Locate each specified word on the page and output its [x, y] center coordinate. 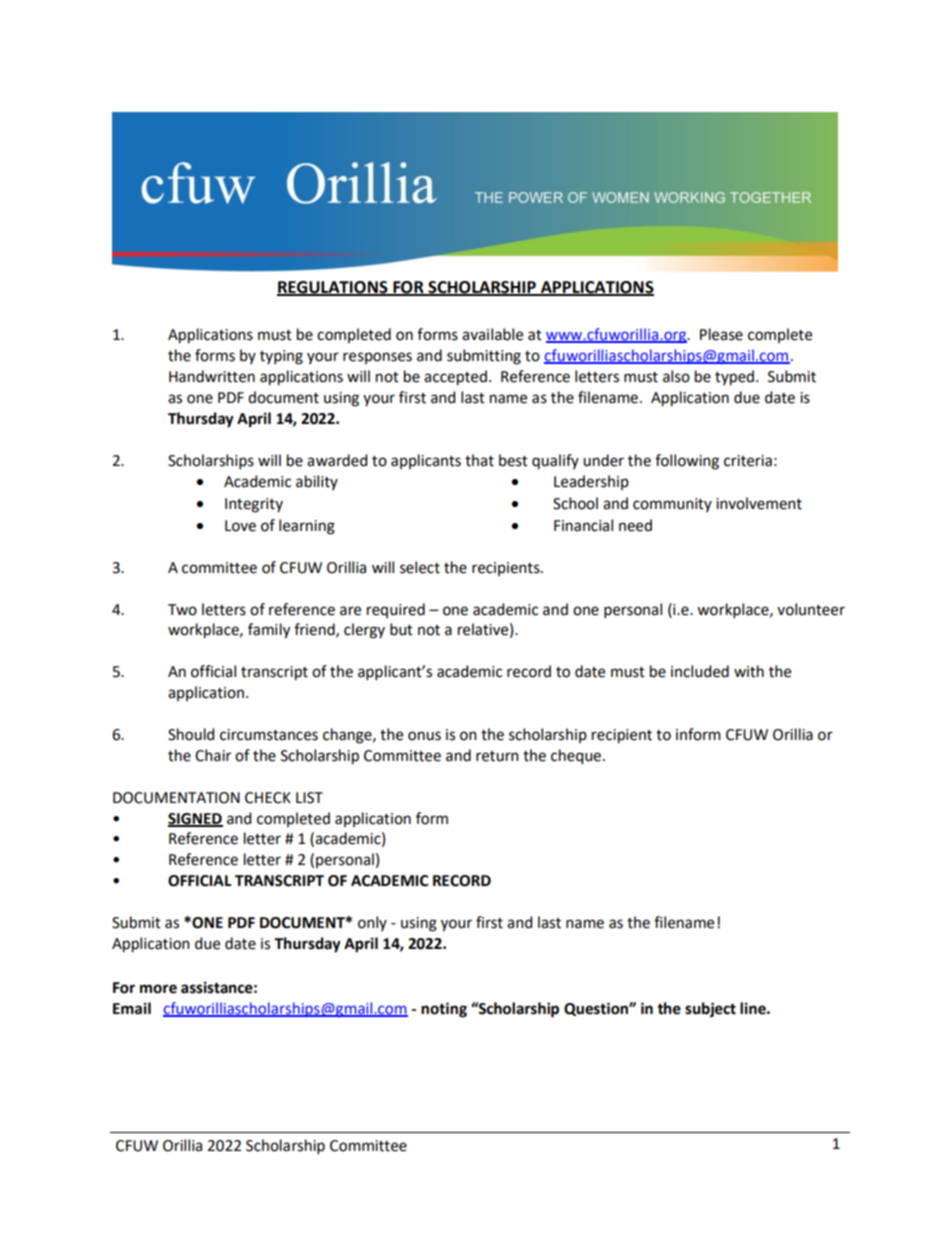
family [269, 631]
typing [281, 357]
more [158, 989]
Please [721, 334]
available [492, 334]
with [749, 671]
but [401, 629]
